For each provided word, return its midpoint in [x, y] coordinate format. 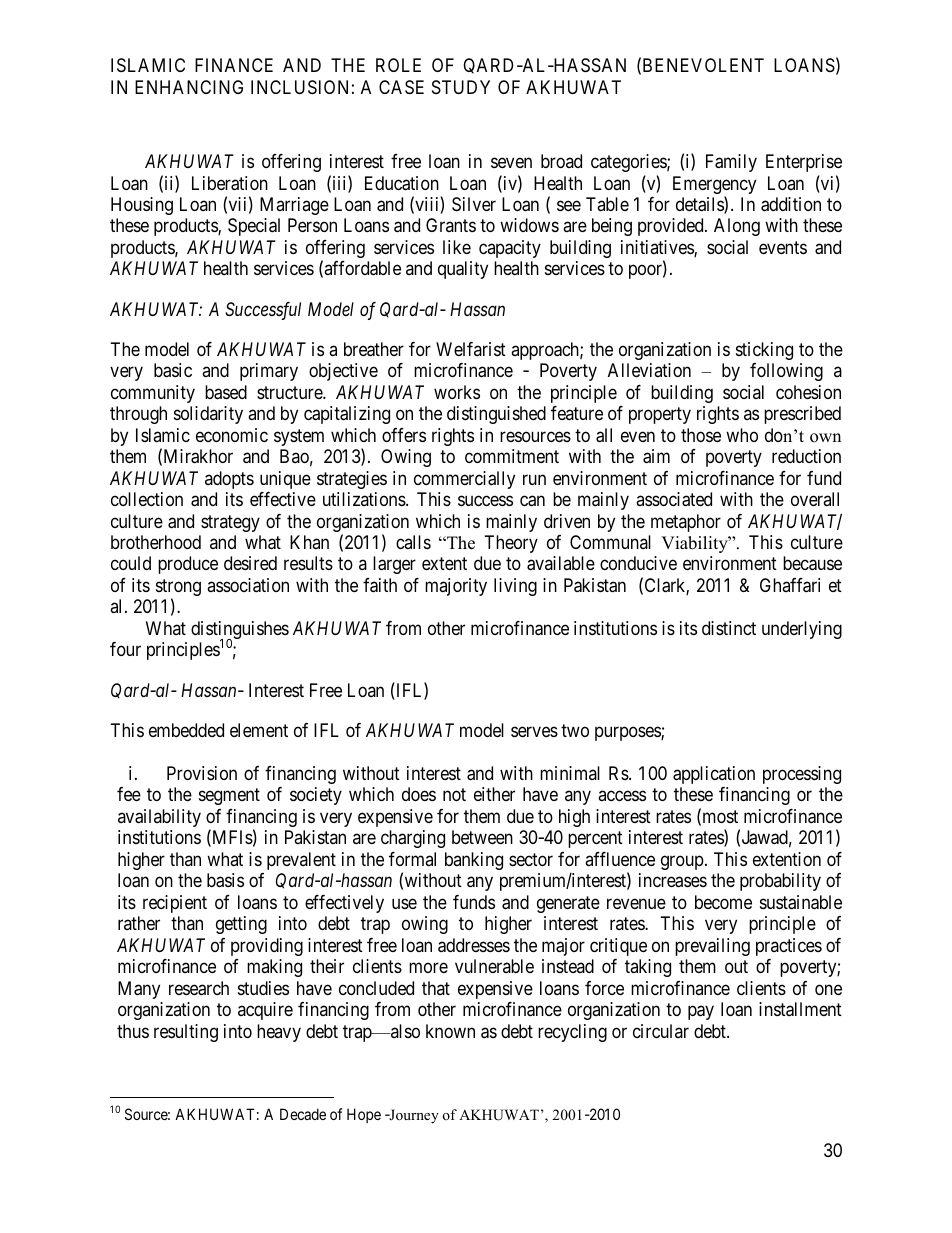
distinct [729, 628]
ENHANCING [189, 87]
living [515, 587]
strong [178, 589]
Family [731, 163]
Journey [413, 1116]
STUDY [461, 87]
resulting [186, 1033]
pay [701, 1013]
